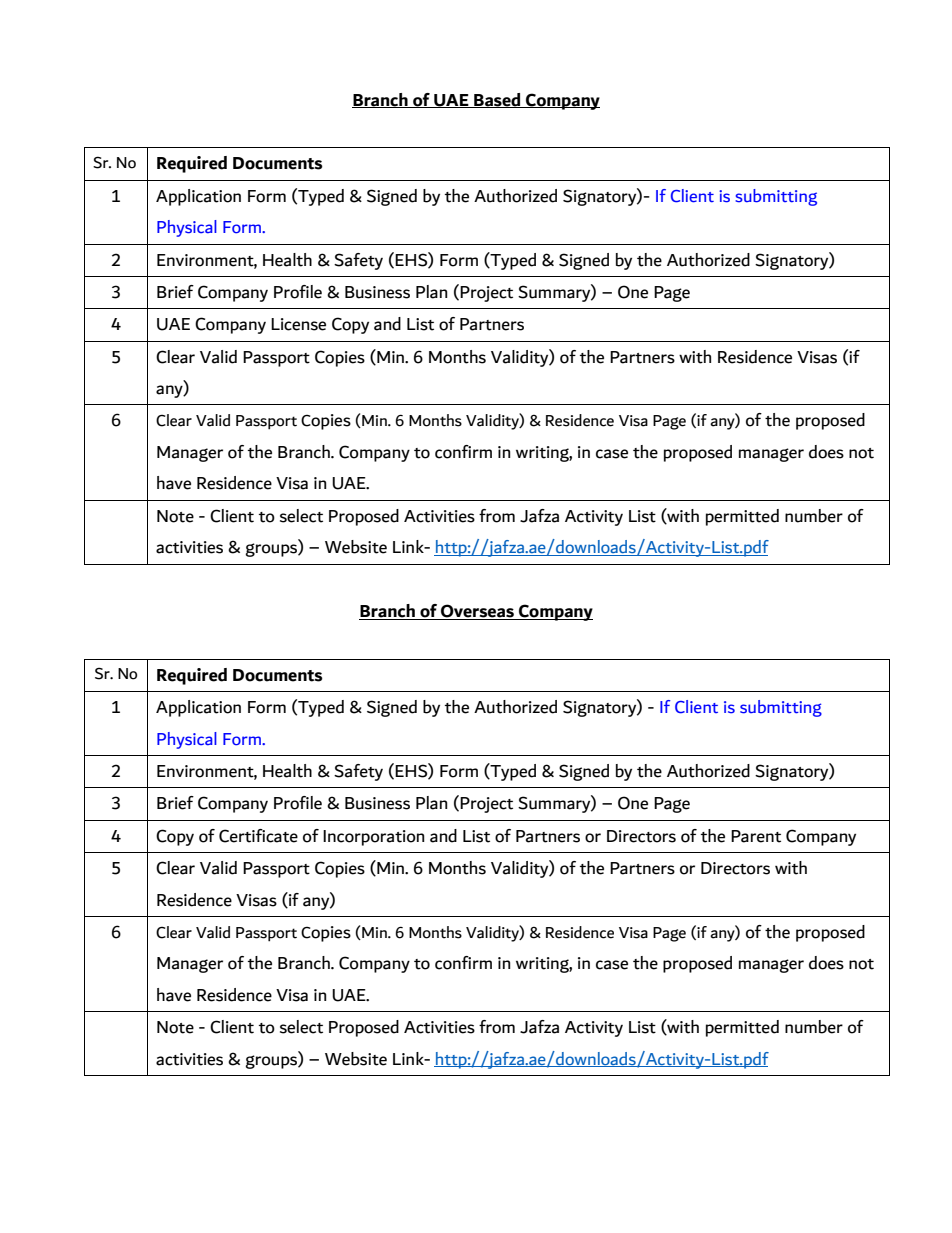  What do you see at coordinates (374, 838) in the screenshot?
I see `Incorporation` at bounding box center [374, 838].
